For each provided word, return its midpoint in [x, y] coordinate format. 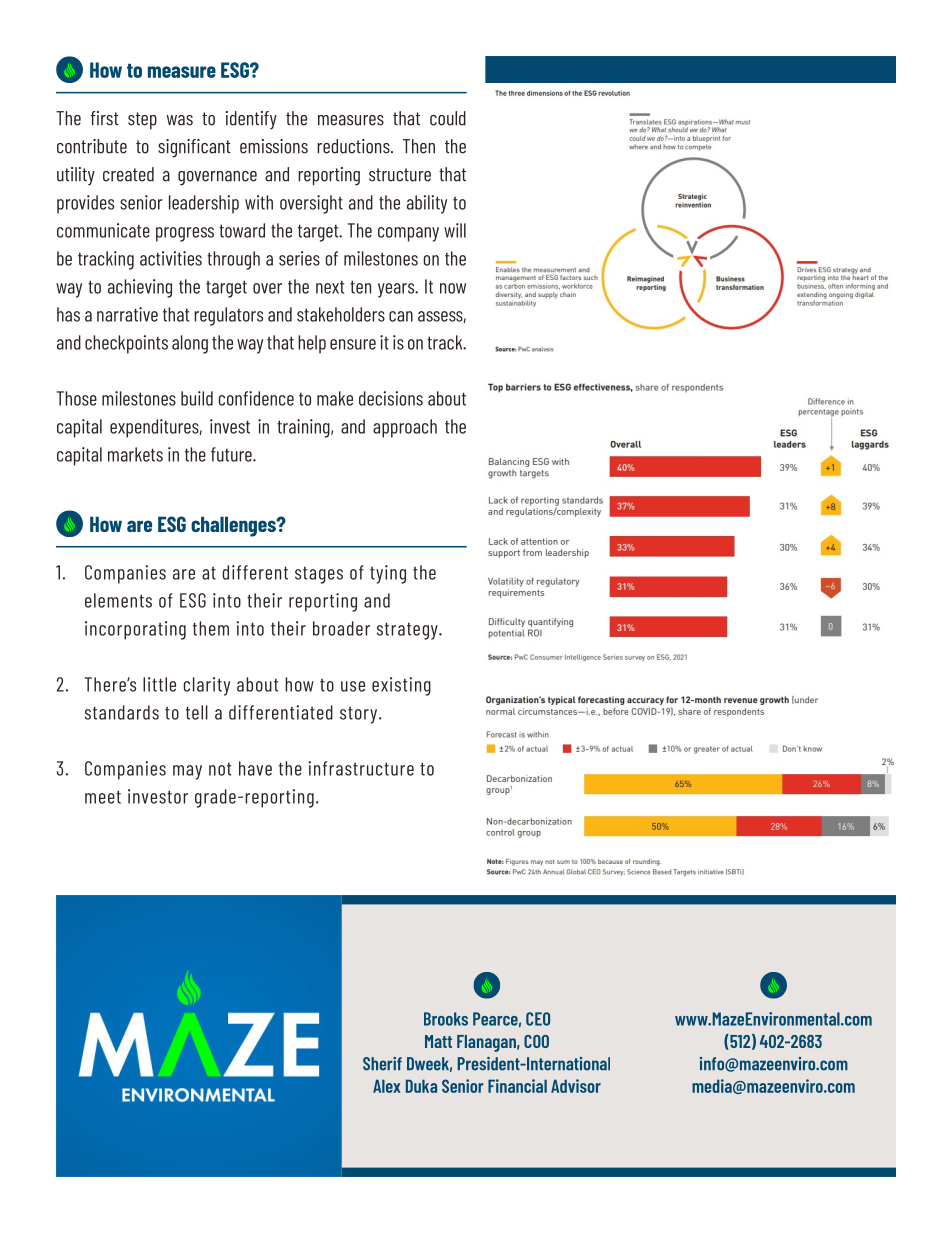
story [360, 715]
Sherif [382, 1064]
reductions [354, 146]
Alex [386, 1086]
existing [401, 686]
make [335, 398]
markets [135, 454]
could [448, 118]
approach [405, 428]
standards [122, 712]
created [128, 174]
